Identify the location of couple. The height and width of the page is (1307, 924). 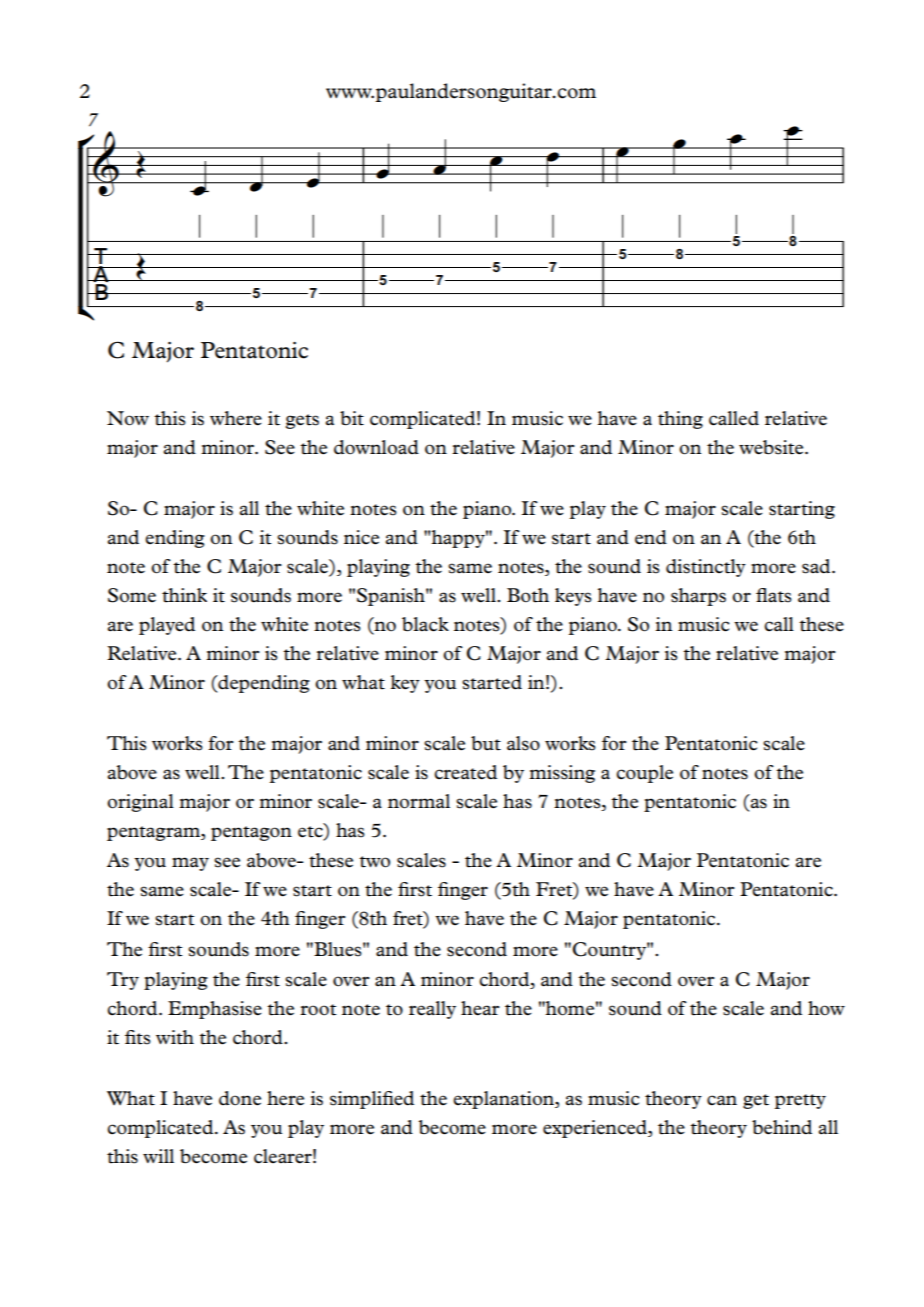
(644, 774).
